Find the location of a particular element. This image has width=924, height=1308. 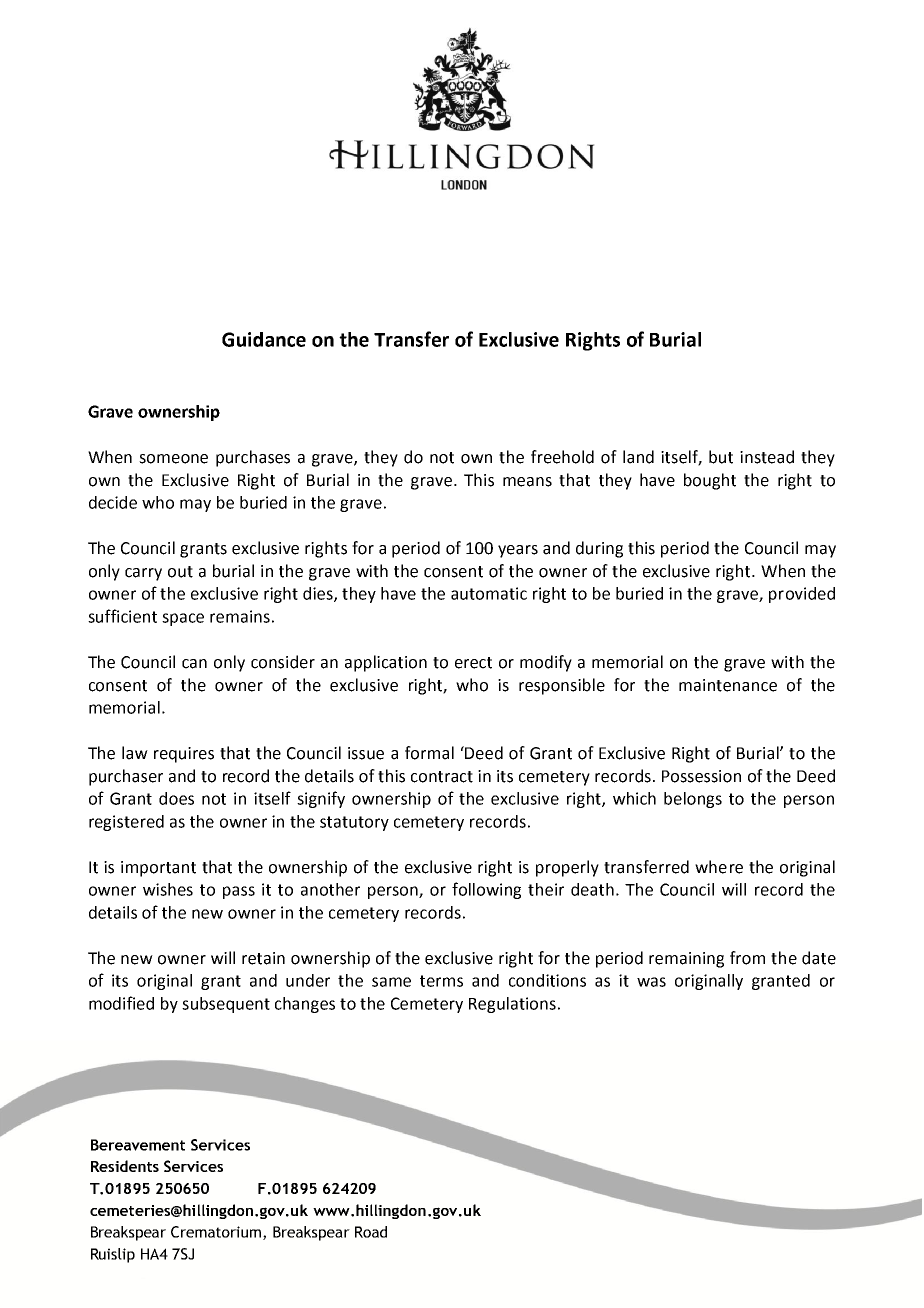

was is located at coordinates (651, 982).
